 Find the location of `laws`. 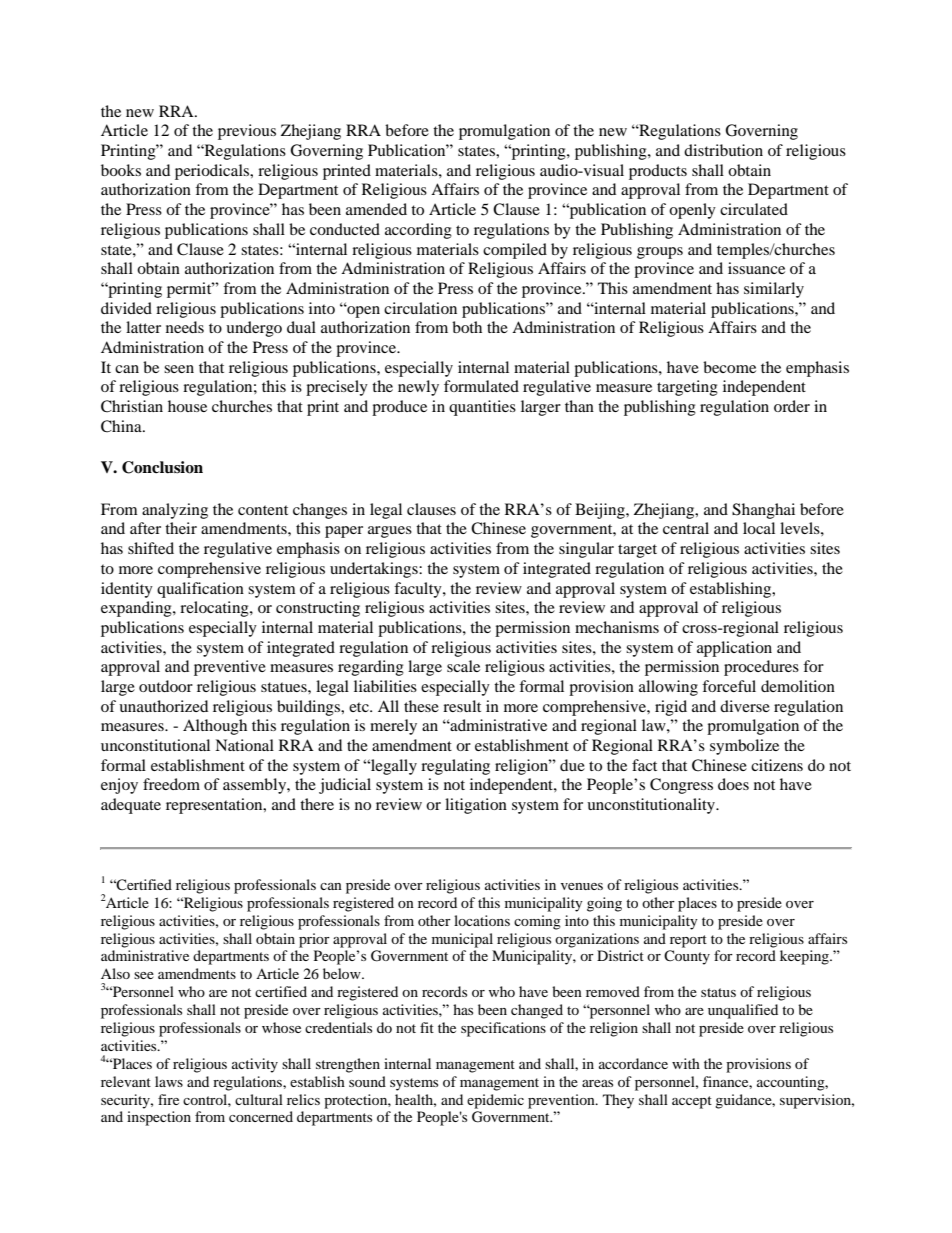

laws is located at coordinates (169, 1081).
